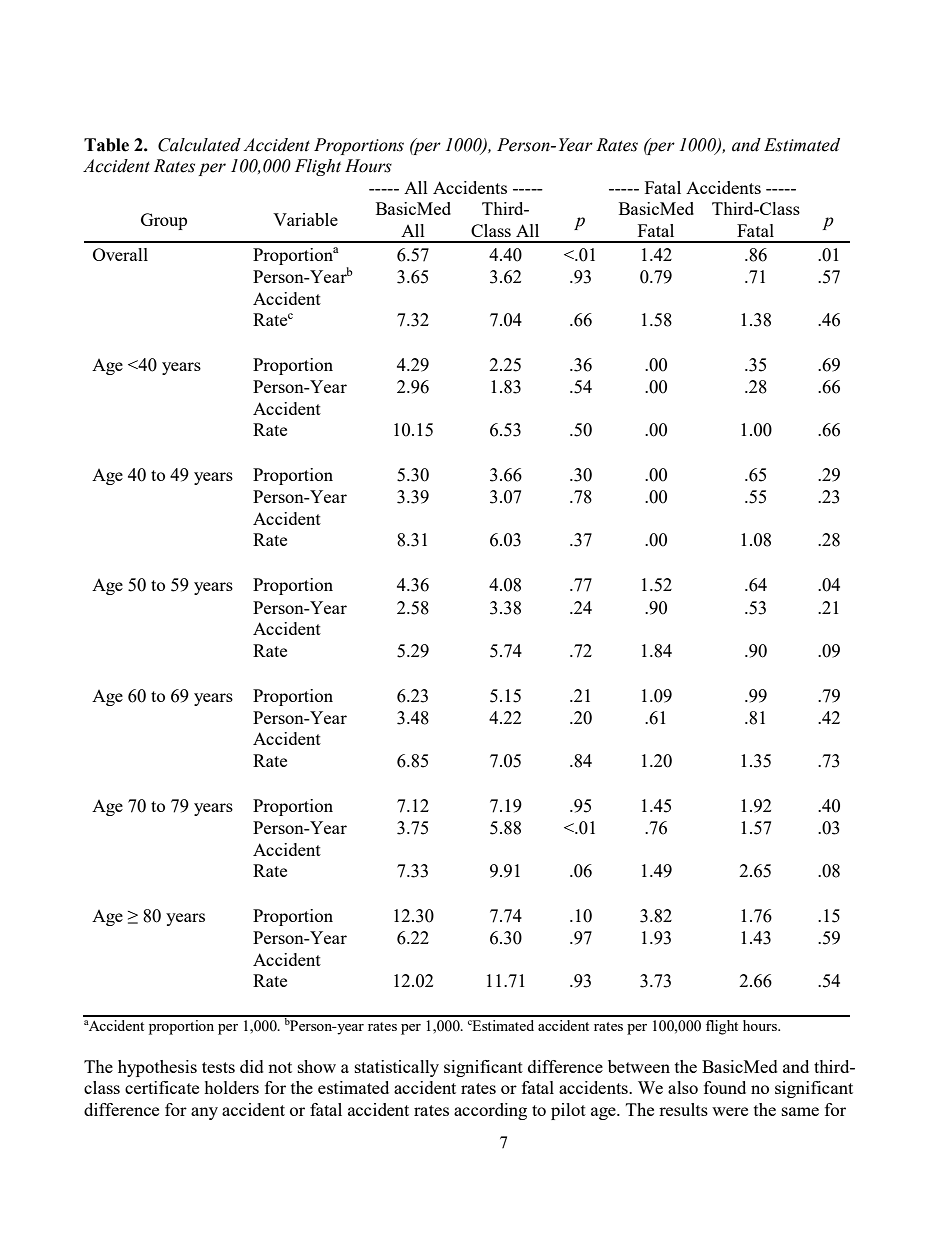 The width and height of the screenshot is (952, 1233). What do you see at coordinates (397, 1068) in the screenshot?
I see `statistically` at bounding box center [397, 1068].
